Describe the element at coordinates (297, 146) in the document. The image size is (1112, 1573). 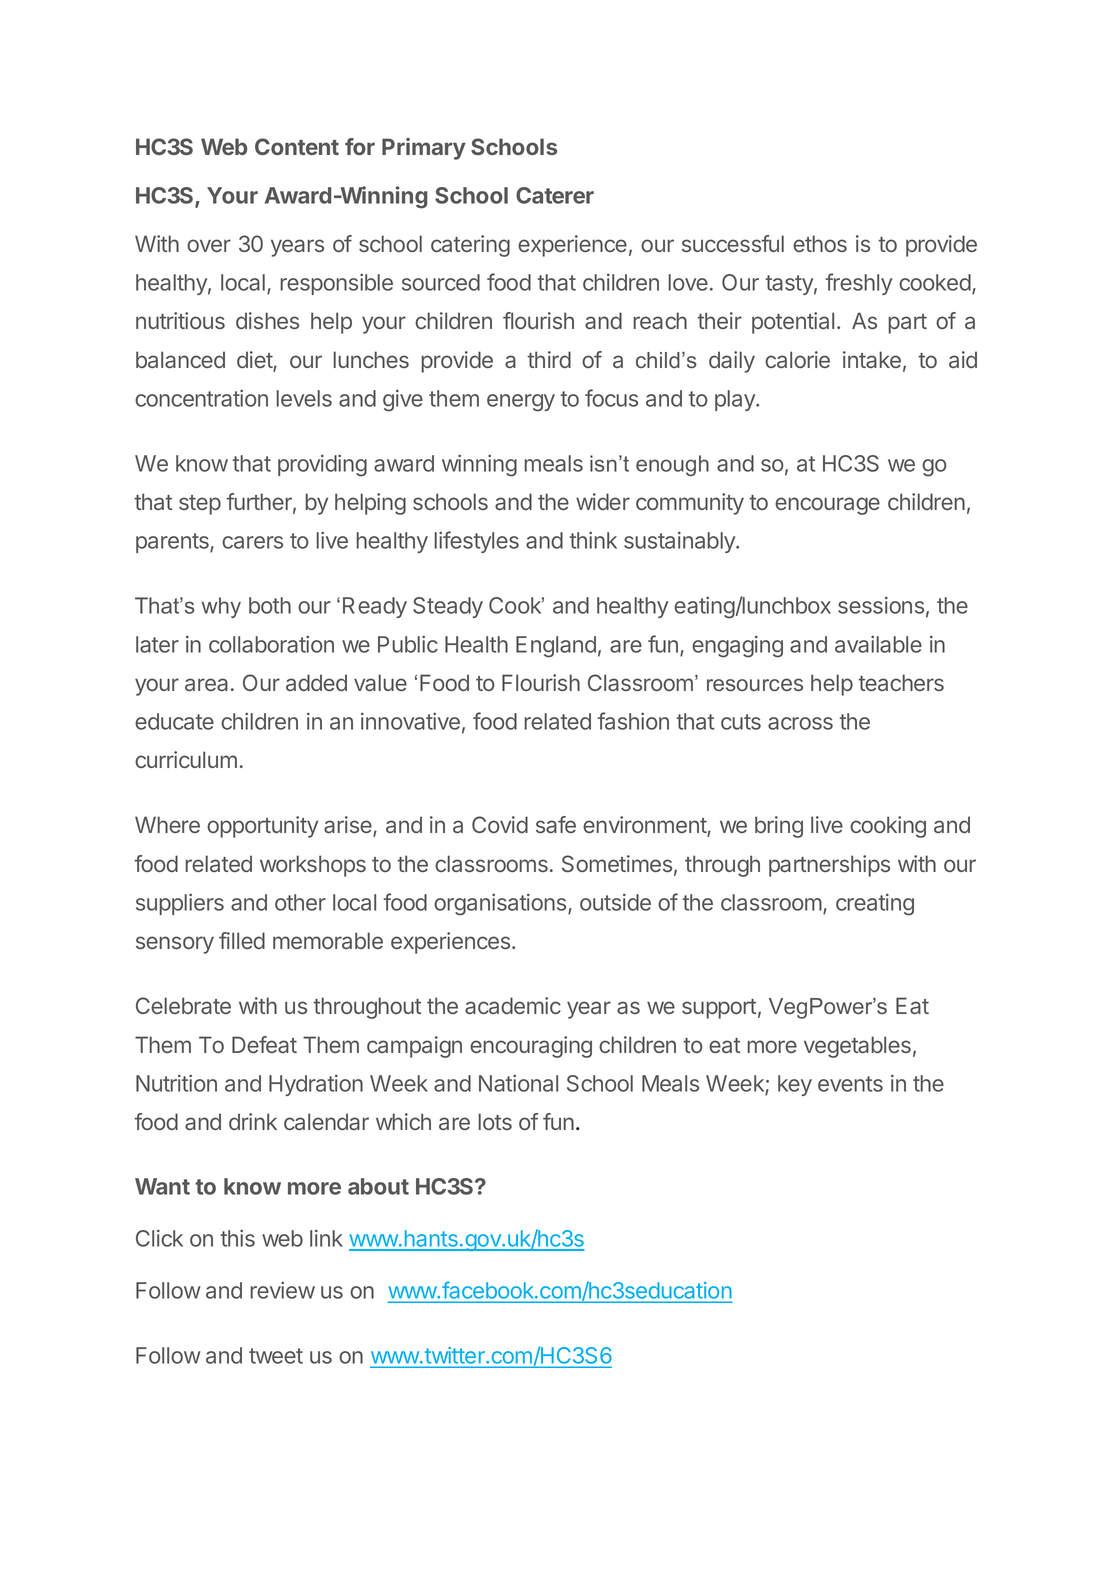
I see `Content` at that location.
